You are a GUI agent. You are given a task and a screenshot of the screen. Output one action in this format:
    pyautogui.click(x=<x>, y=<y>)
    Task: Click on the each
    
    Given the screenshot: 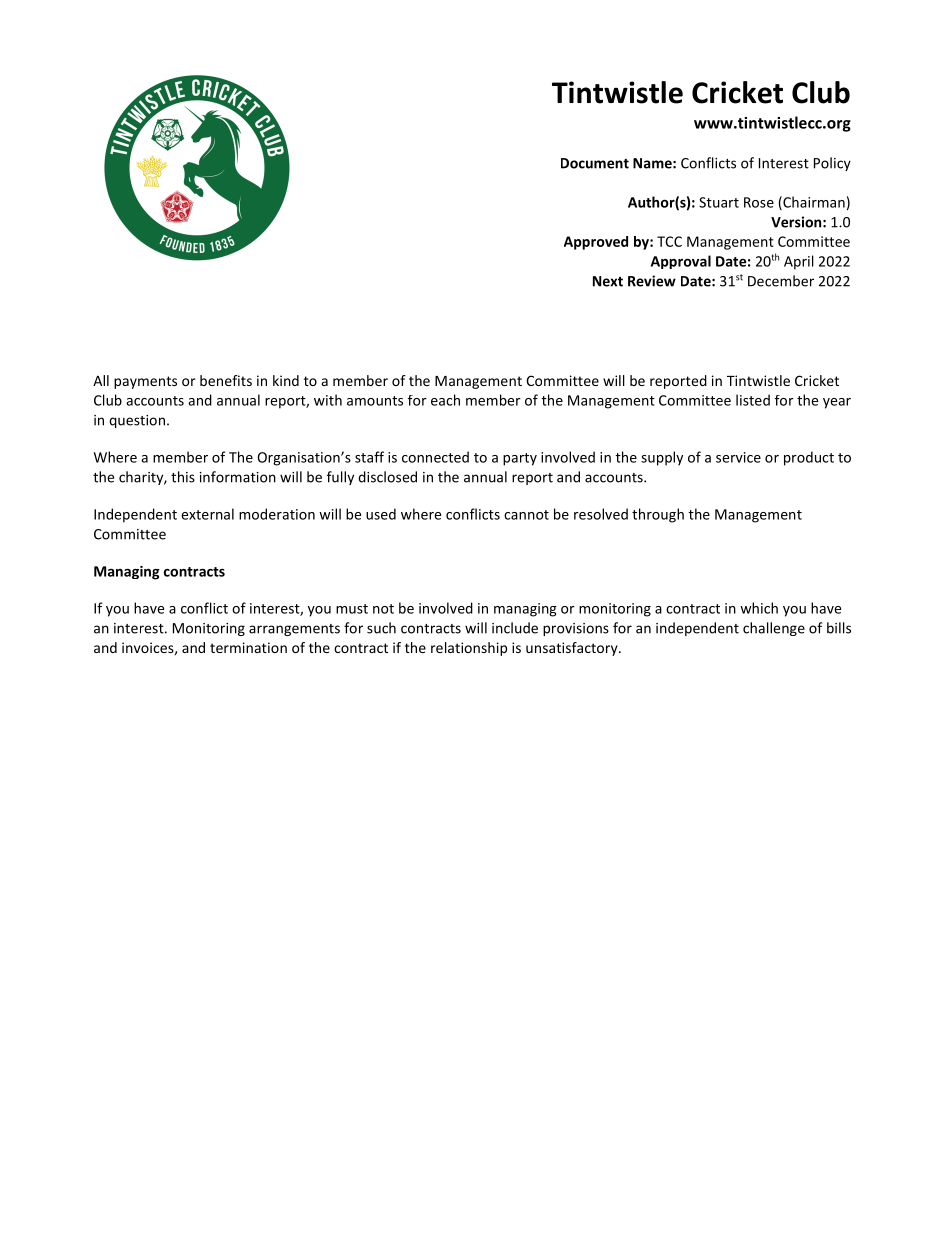 What is the action you would take?
    pyautogui.click(x=445, y=400)
